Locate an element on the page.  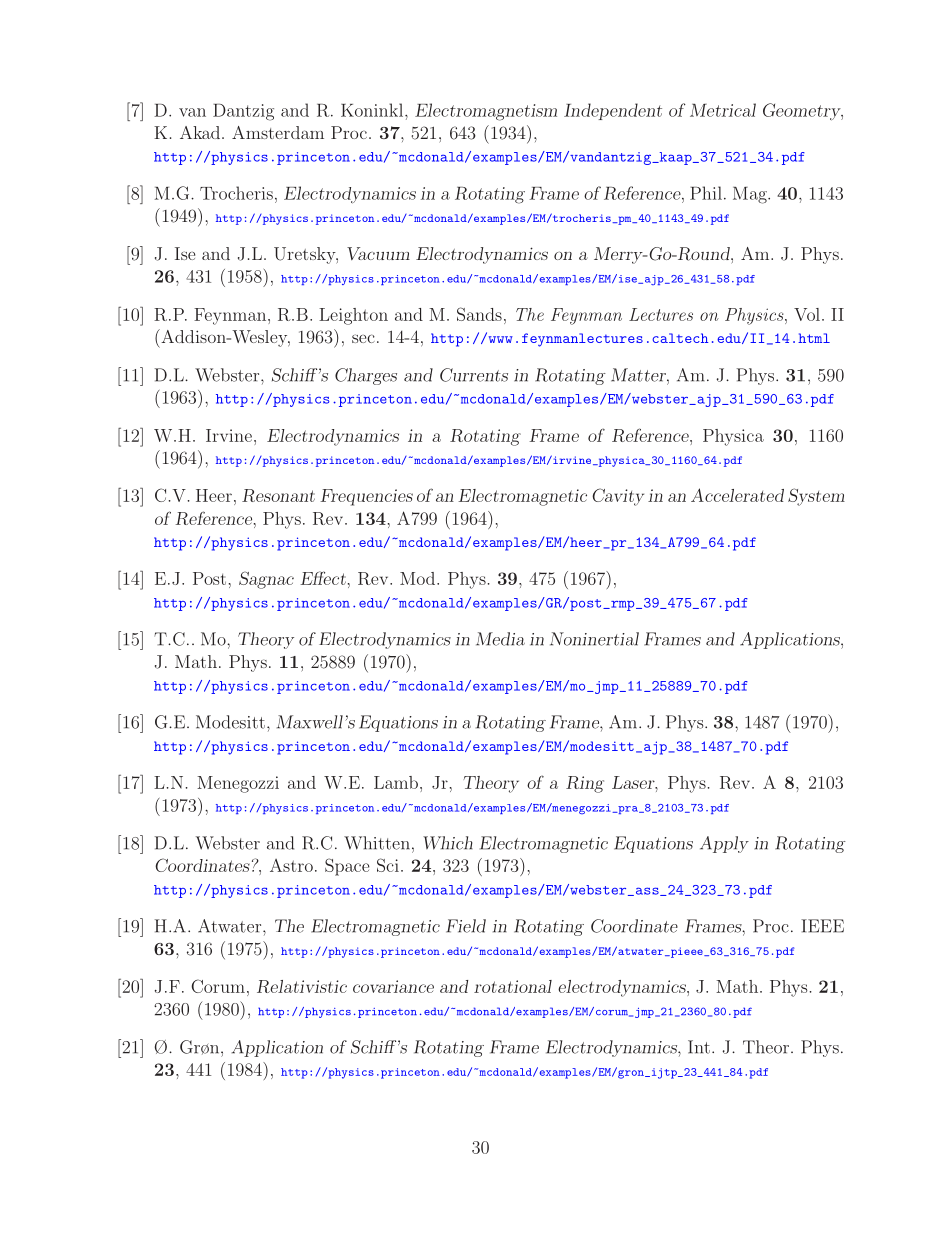
Metrical is located at coordinates (723, 110).
